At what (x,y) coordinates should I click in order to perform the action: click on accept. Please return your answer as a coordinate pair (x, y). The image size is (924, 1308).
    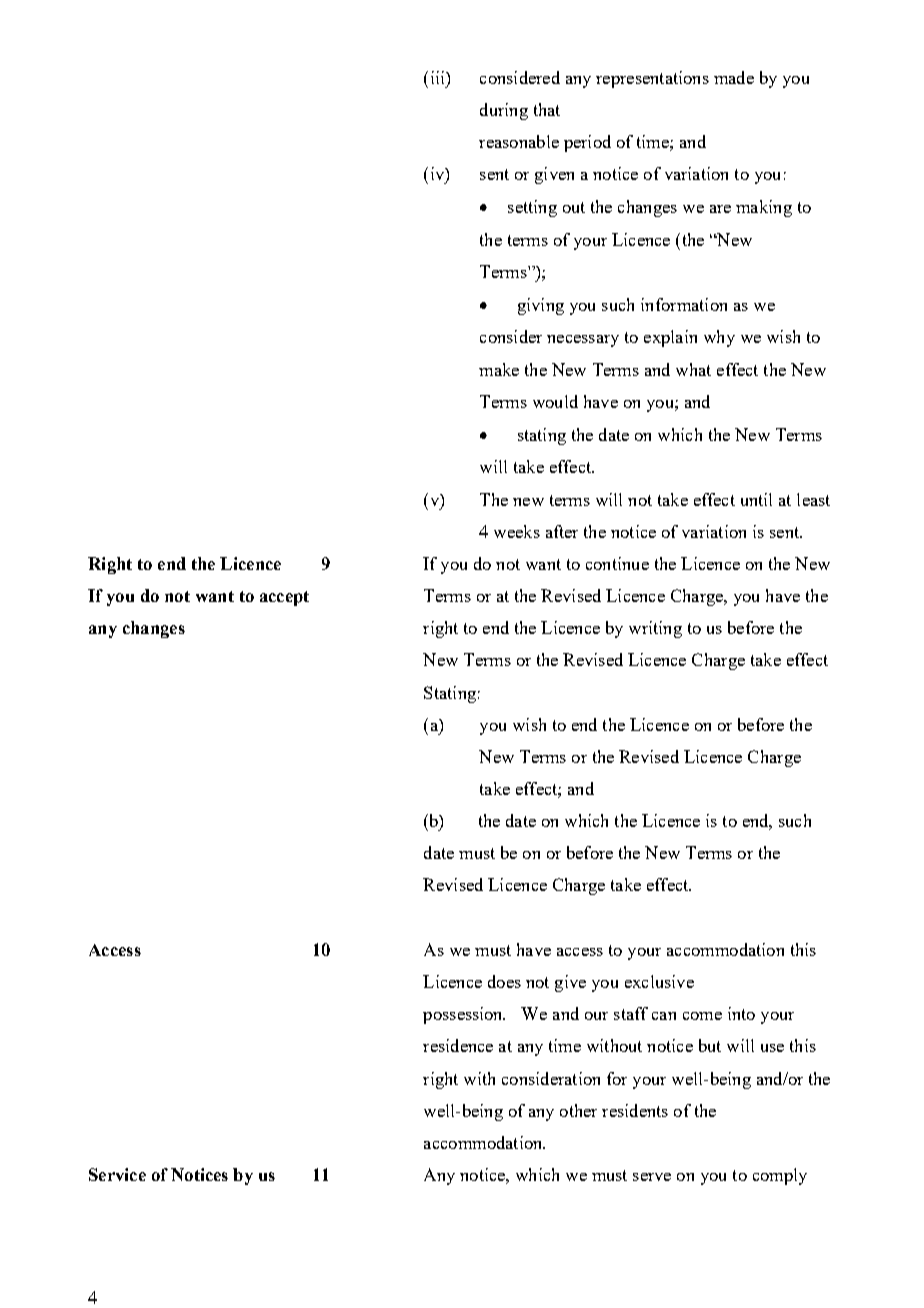
    Looking at the image, I should click on (284, 598).
